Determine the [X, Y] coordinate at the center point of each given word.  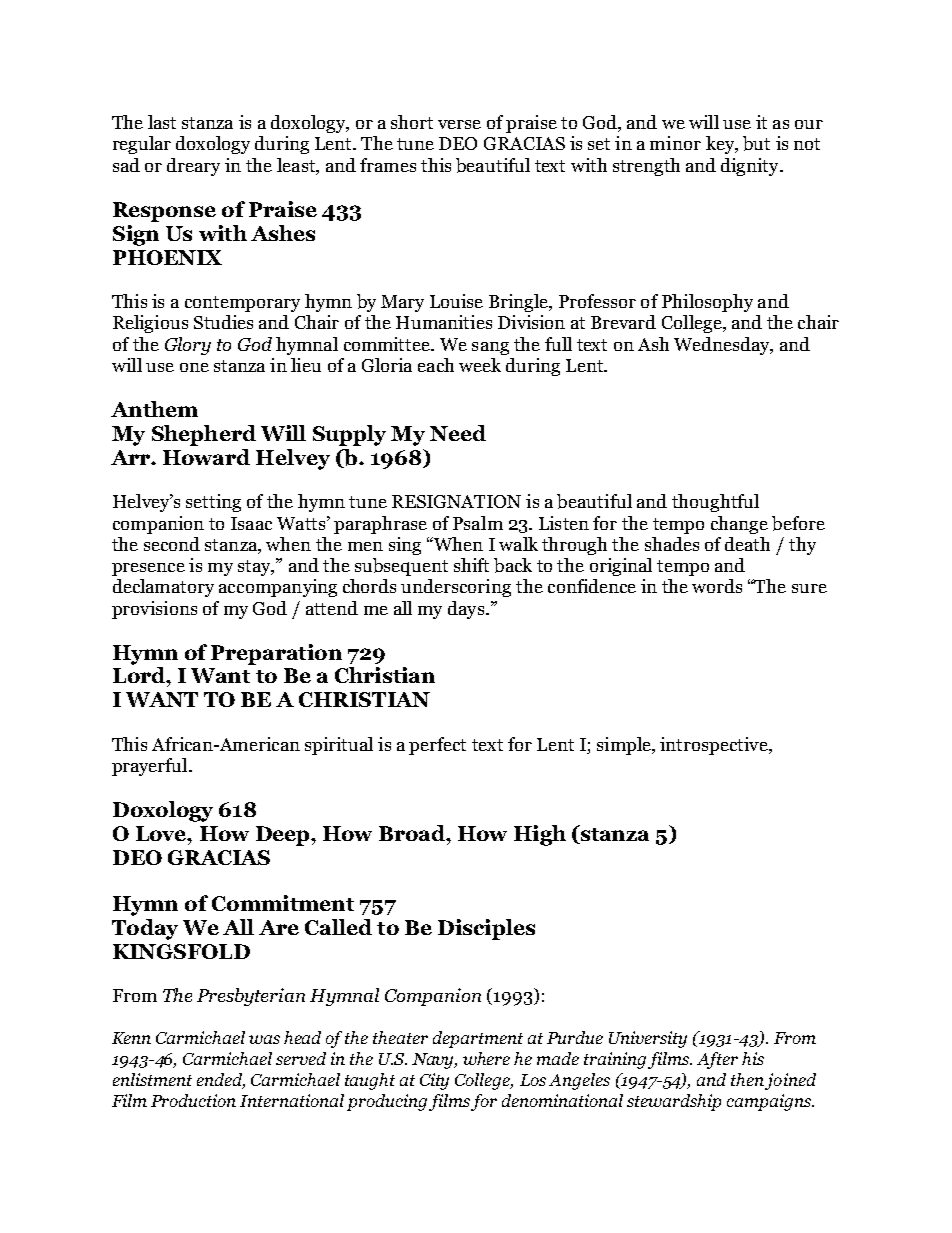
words [717, 586]
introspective [715, 746]
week [480, 365]
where [486, 1058]
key [721, 145]
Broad [413, 833]
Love [162, 833]
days [466, 610]
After [717, 1060]
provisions [154, 610]
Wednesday [723, 346]
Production [193, 1100]
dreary [193, 167]
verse [459, 124]
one [194, 367]
